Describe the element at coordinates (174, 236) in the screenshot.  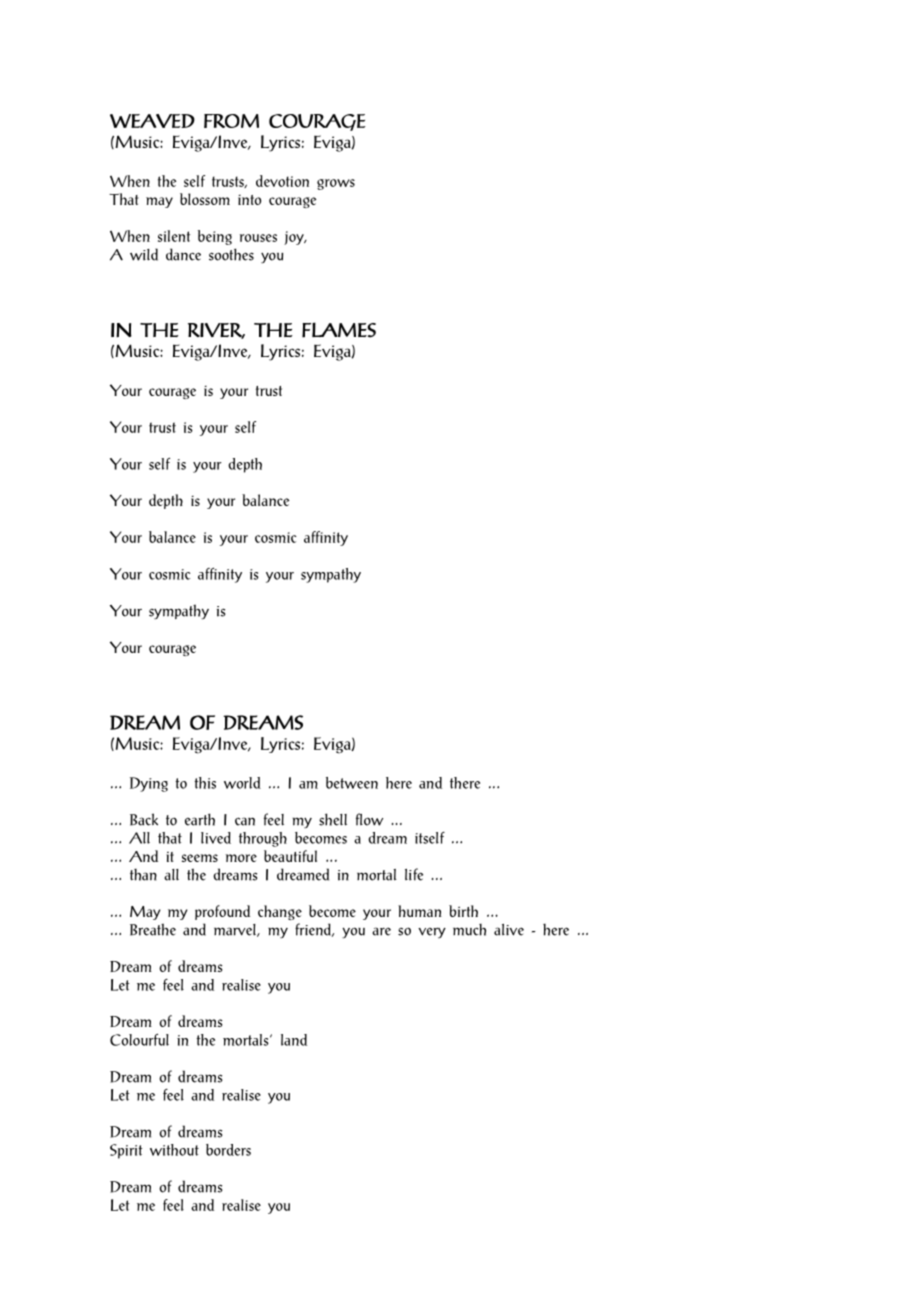
I see `silent` at that location.
